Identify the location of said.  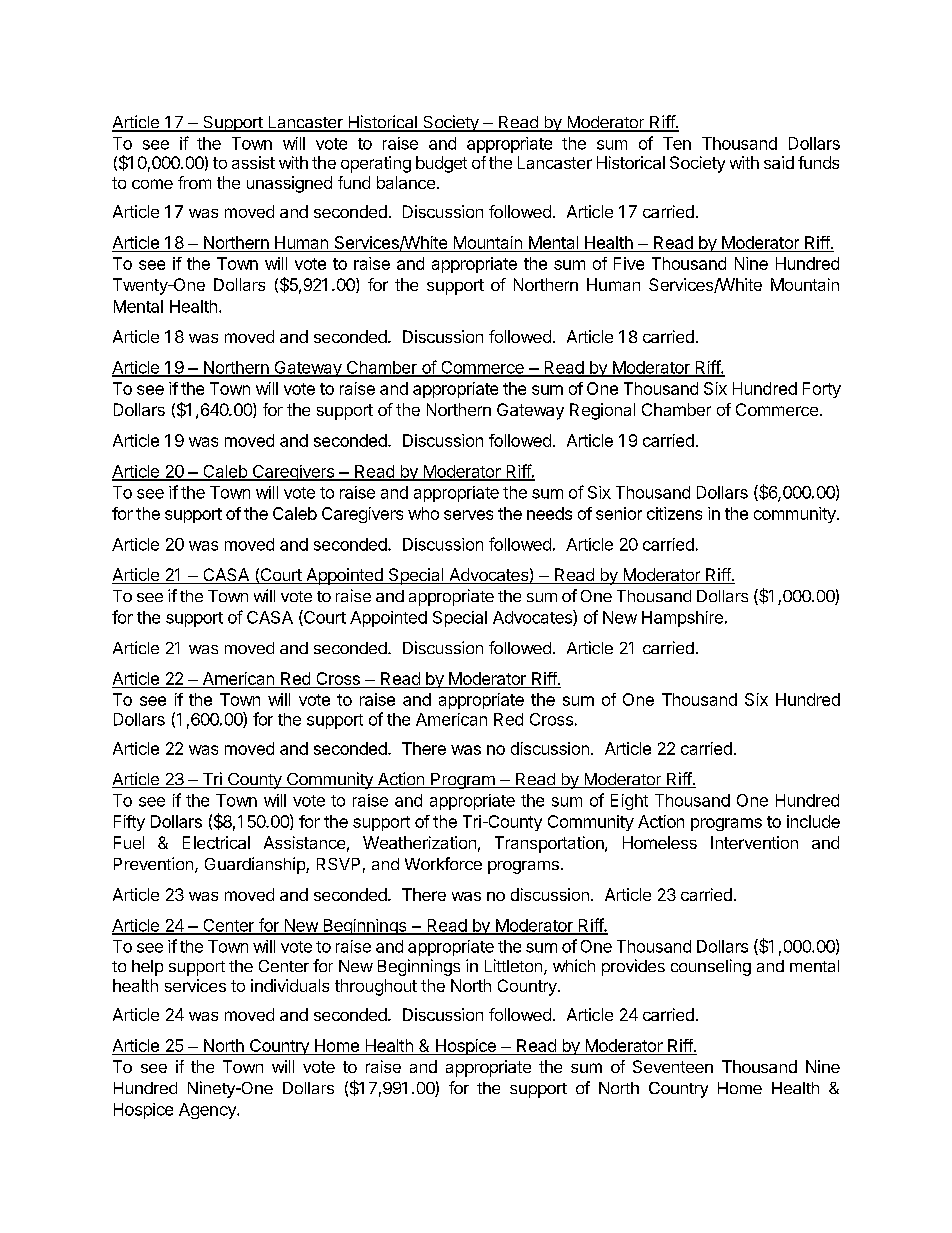
(779, 162).
